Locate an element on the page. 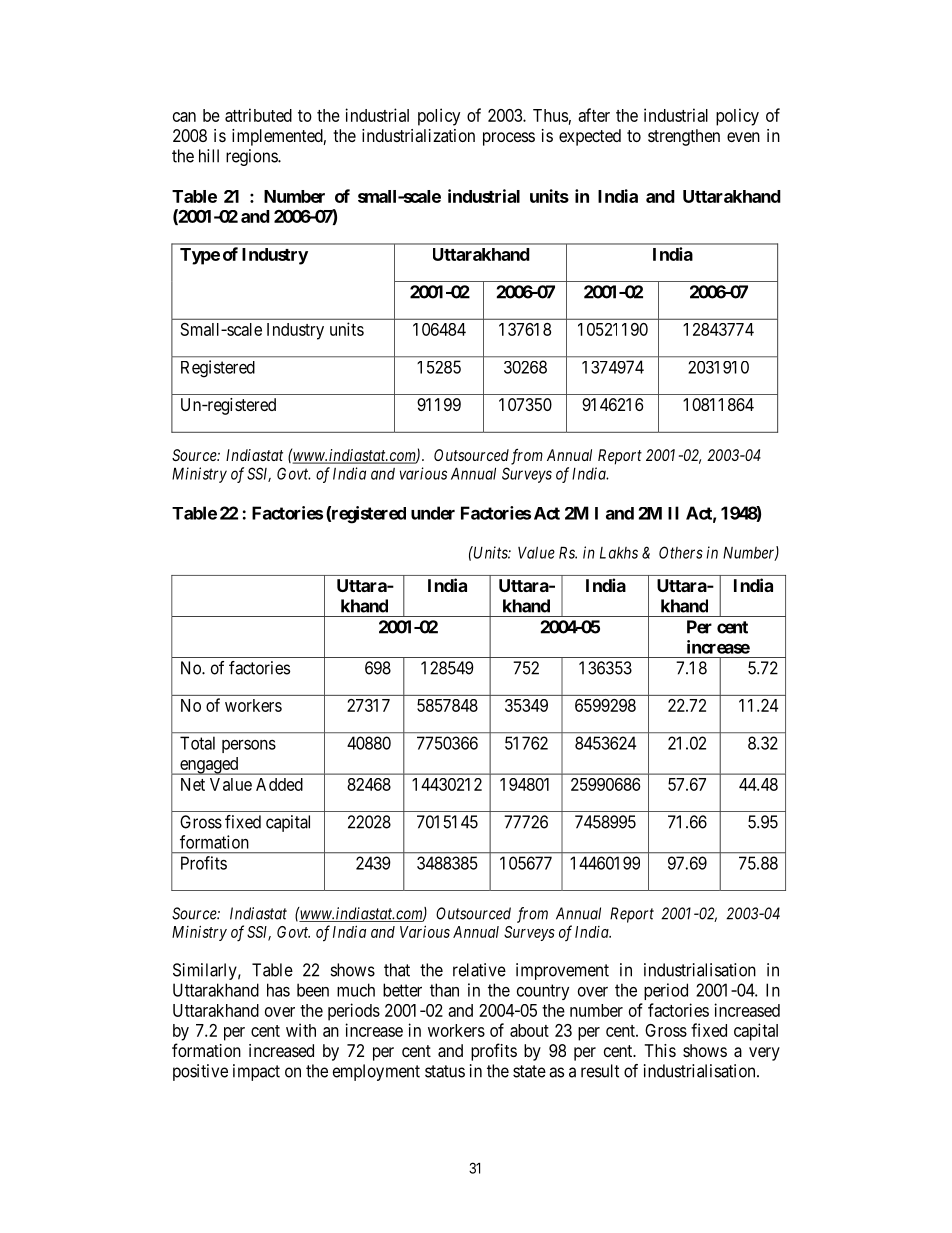  Others is located at coordinates (681, 552).
